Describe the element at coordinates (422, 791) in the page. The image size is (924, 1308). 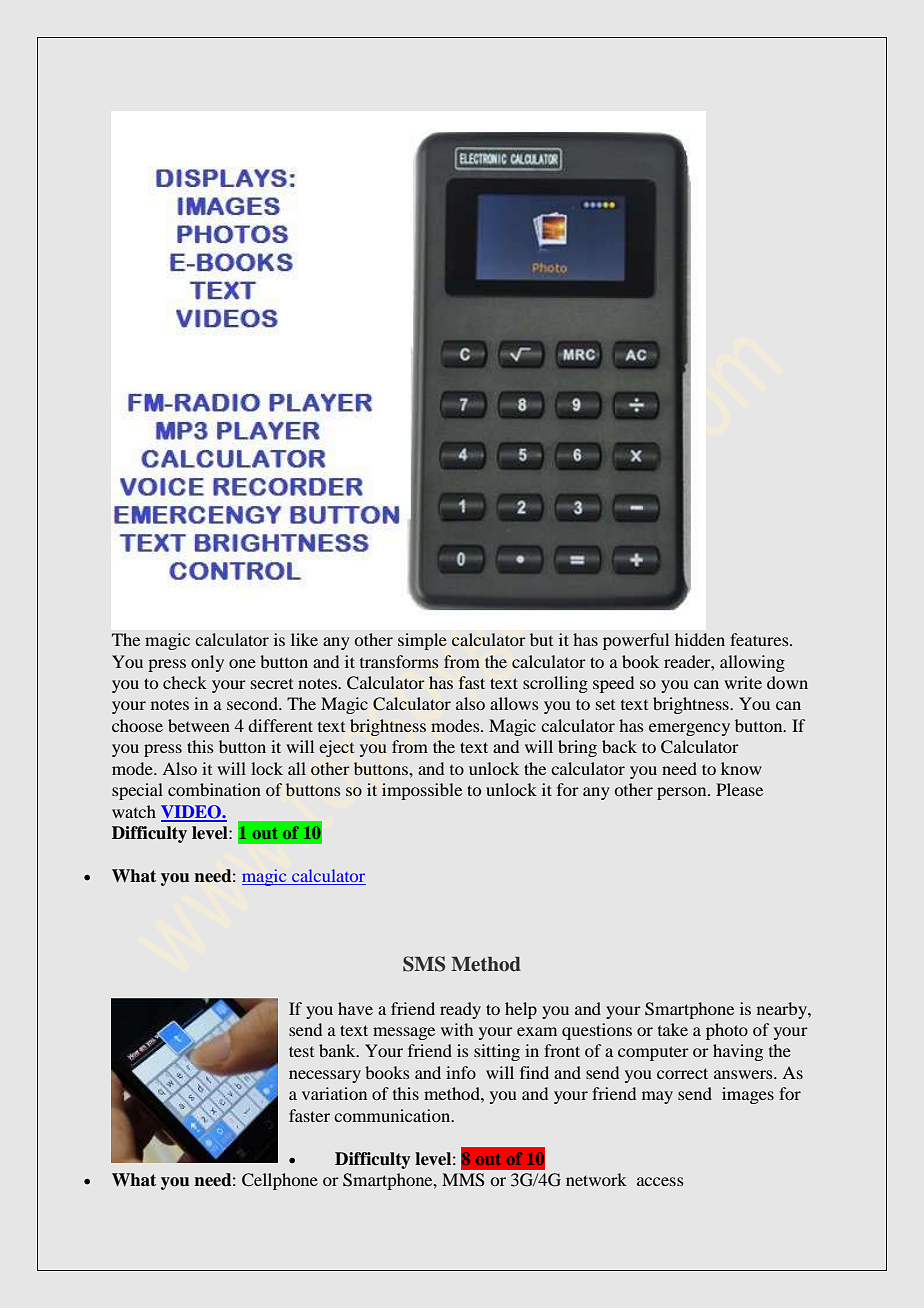
I see `impossible` at that location.
